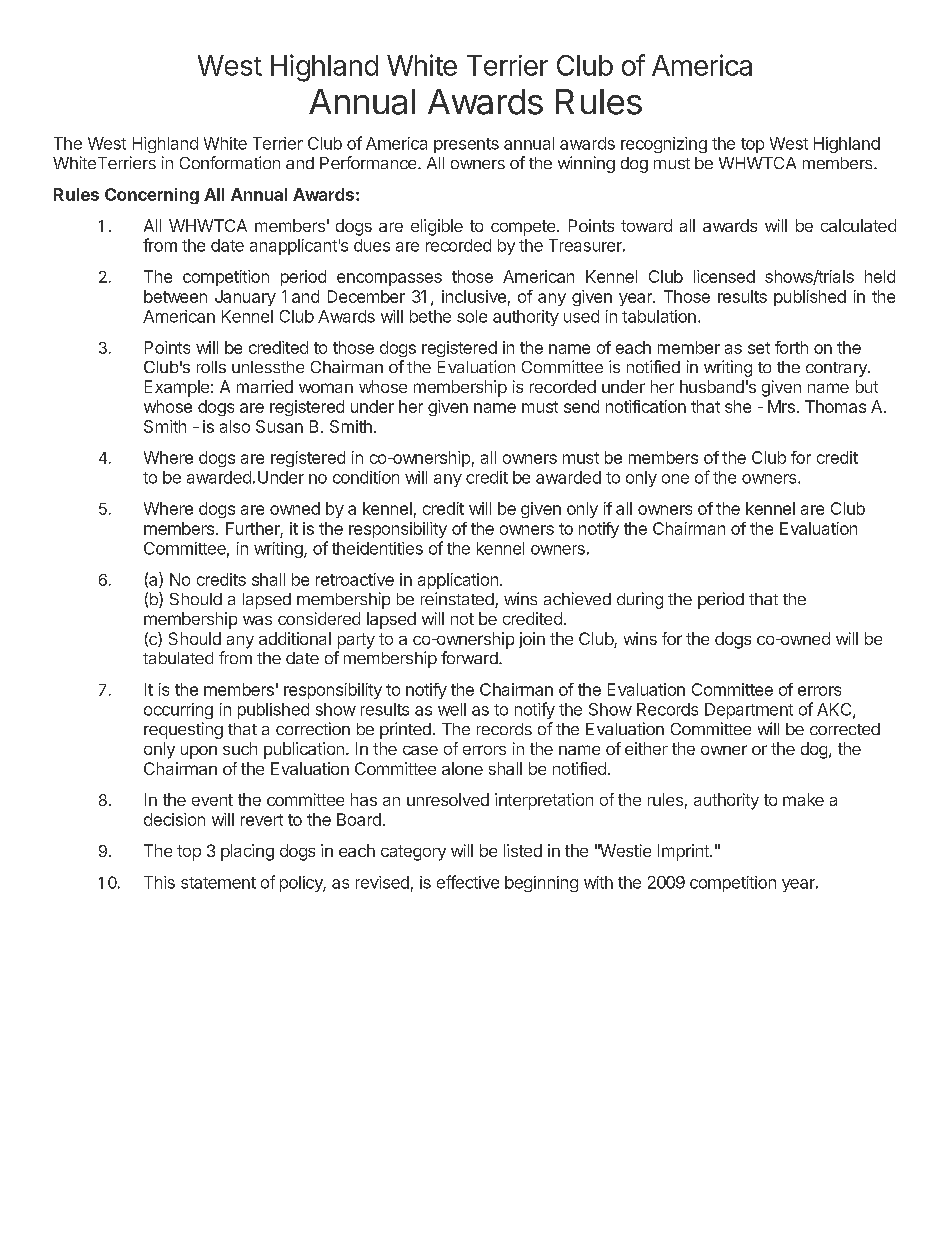 The height and width of the screenshot is (1233, 952). Describe the element at coordinates (858, 225) in the screenshot. I see `calculated` at that location.
